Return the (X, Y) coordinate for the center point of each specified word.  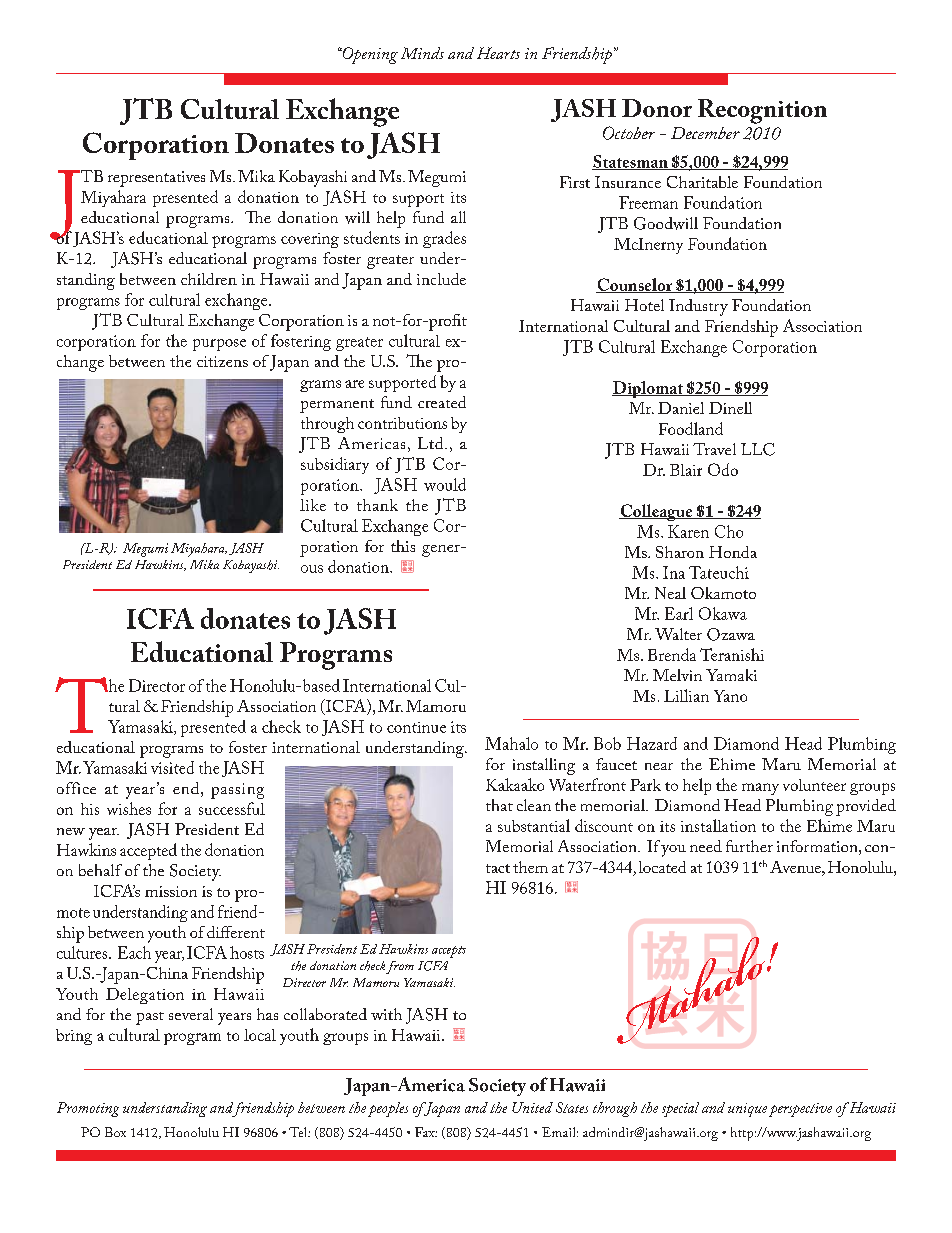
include (441, 279)
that (499, 805)
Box (115, 1132)
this (403, 546)
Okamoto (723, 593)
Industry (698, 307)
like (313, 505)
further (749, 846)
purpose (219, 345)
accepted (148, 851)
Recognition (762, 111)
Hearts (498, 53)
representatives (156, 179)
